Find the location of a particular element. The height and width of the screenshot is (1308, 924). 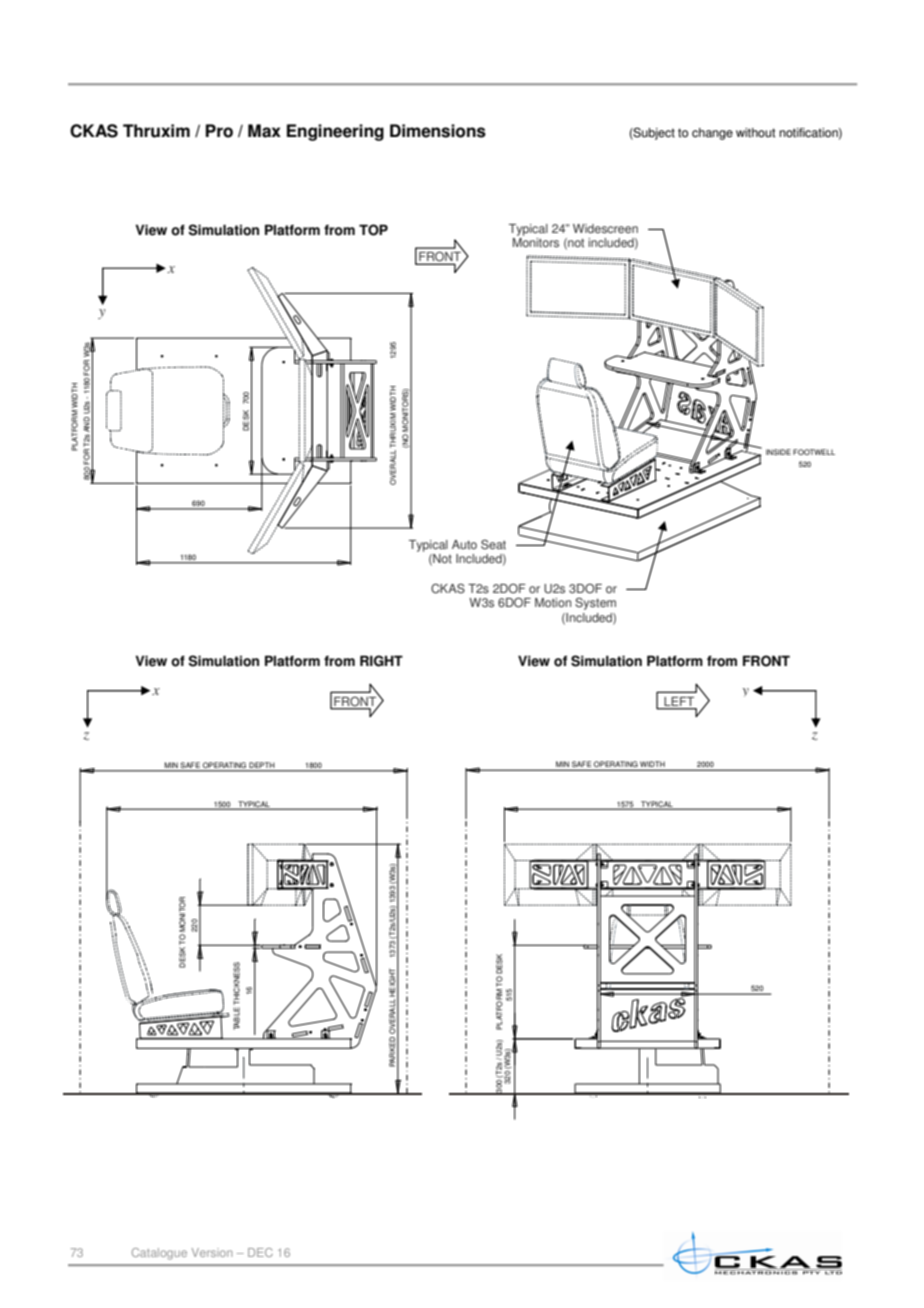

DEC is located at coordinates (260, 1252).
